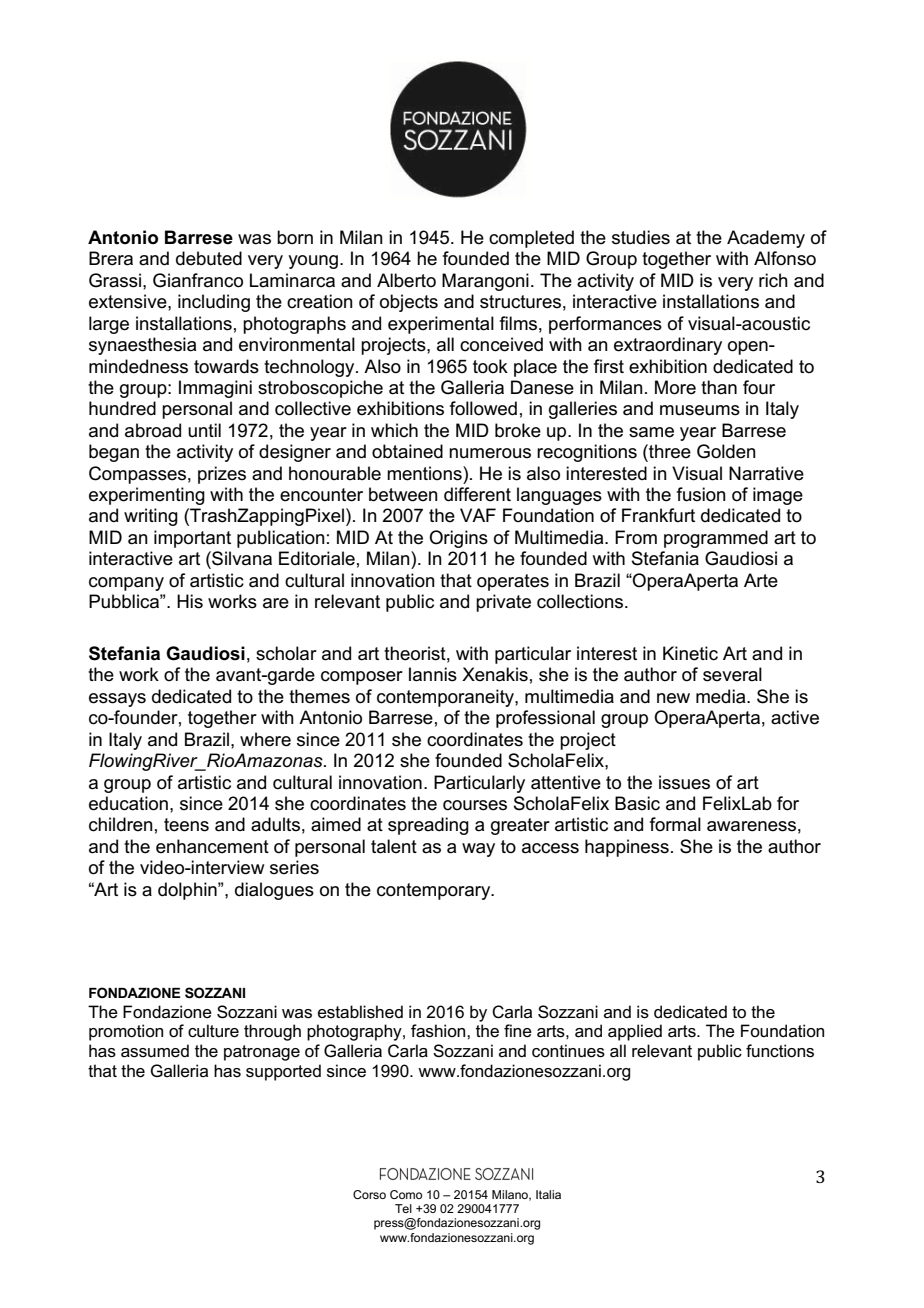 The width and height of the document is (924, 1308). I want to click on obtained, so click(407, 451).
